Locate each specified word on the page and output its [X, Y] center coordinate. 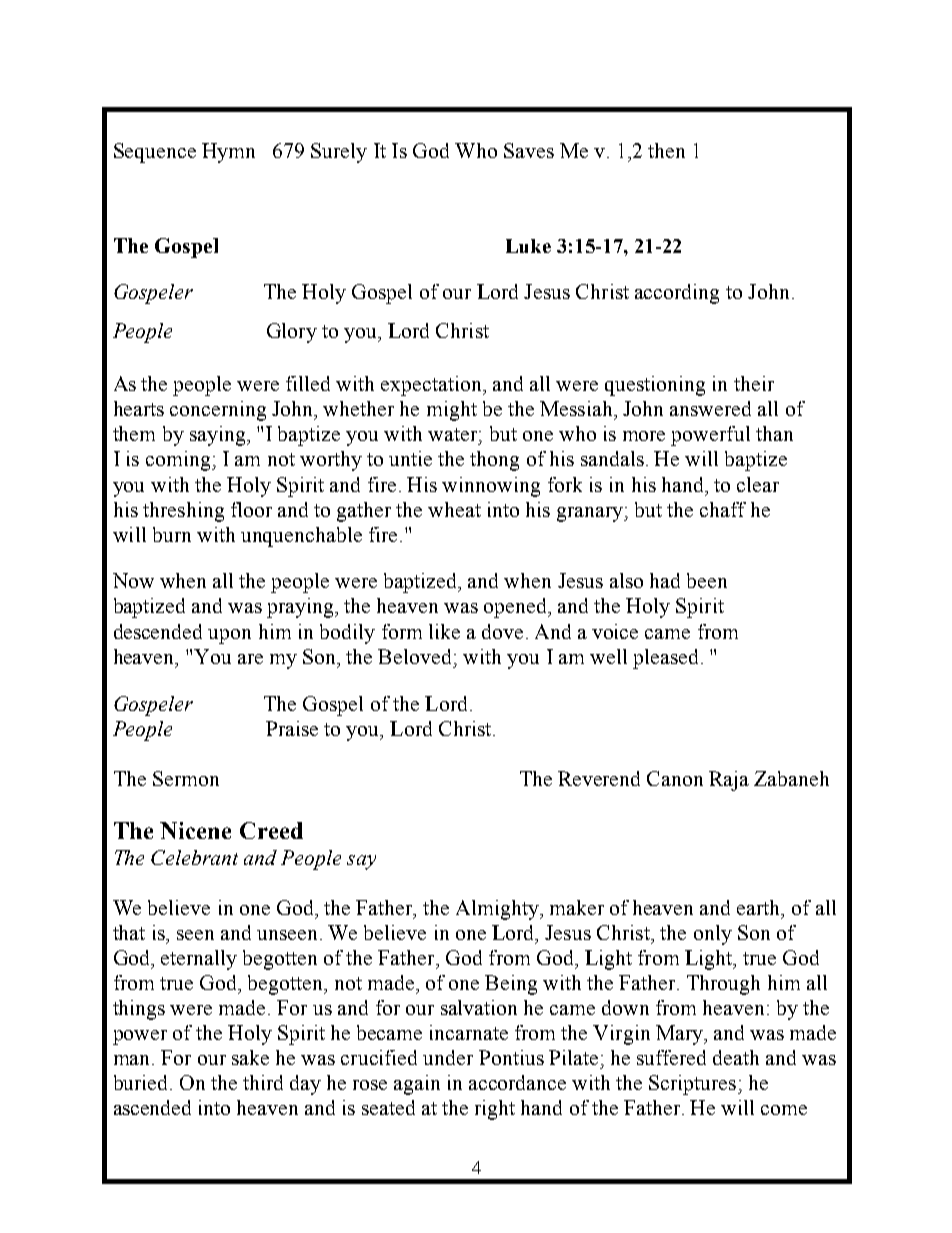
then [666, 150]
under [448, 1057]
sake [250, 1057]
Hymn [228, 153]
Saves [529, 150]
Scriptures [694, 1085]
